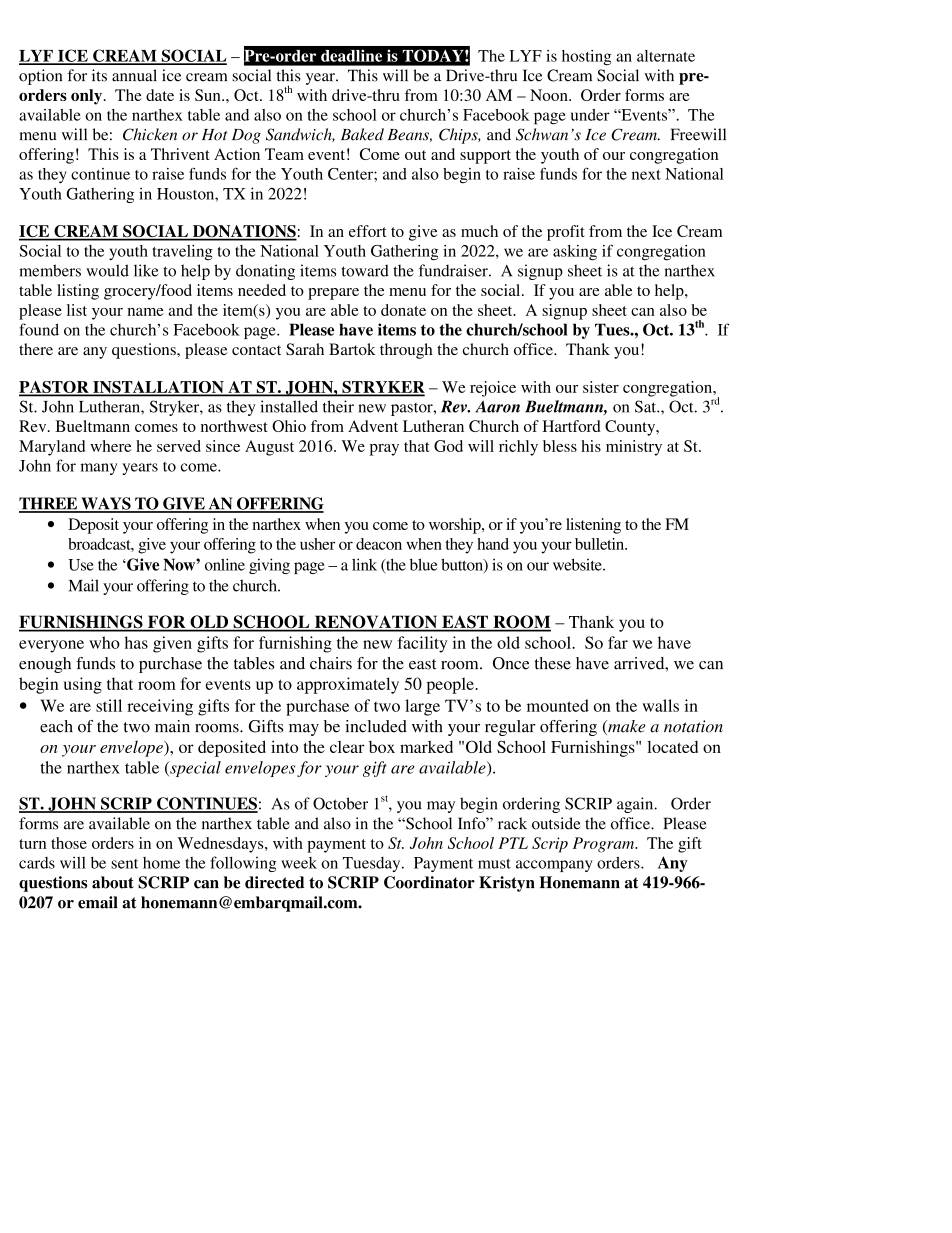  Describe the element at coordinates (124, 864) in the document. I see `sent` at that location.
